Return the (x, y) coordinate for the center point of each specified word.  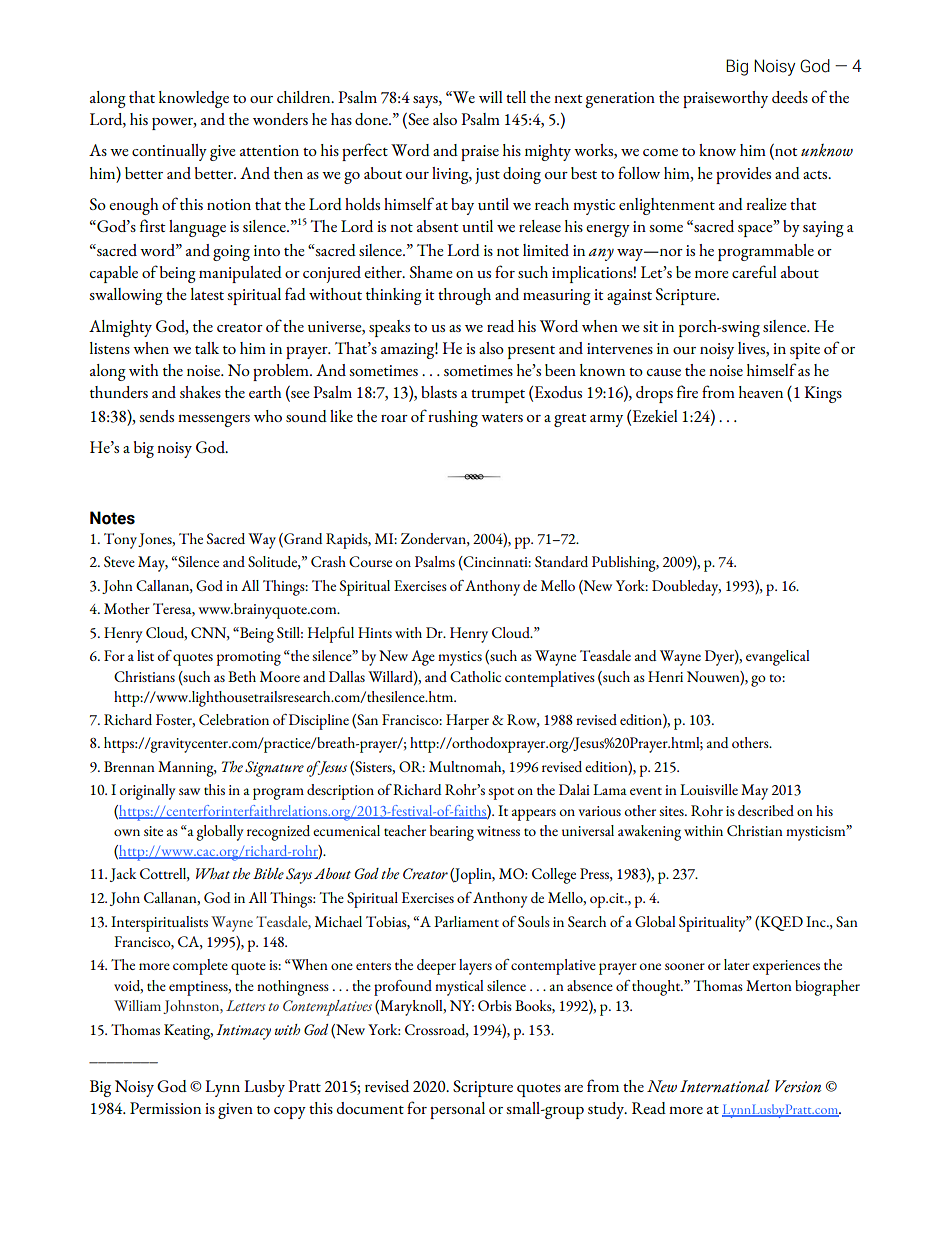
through (464, 296)
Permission (165, 1108)
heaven (761, 392)
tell (516, 97)
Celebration (234, 719)
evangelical (777, 658)
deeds (790, 97)
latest (207, 294)
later (737, 964)
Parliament (466, 921)
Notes (112, 518)
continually (169, 152)
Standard (561, 561)
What (213, 873)
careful (754, 271)
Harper (467, 722)
